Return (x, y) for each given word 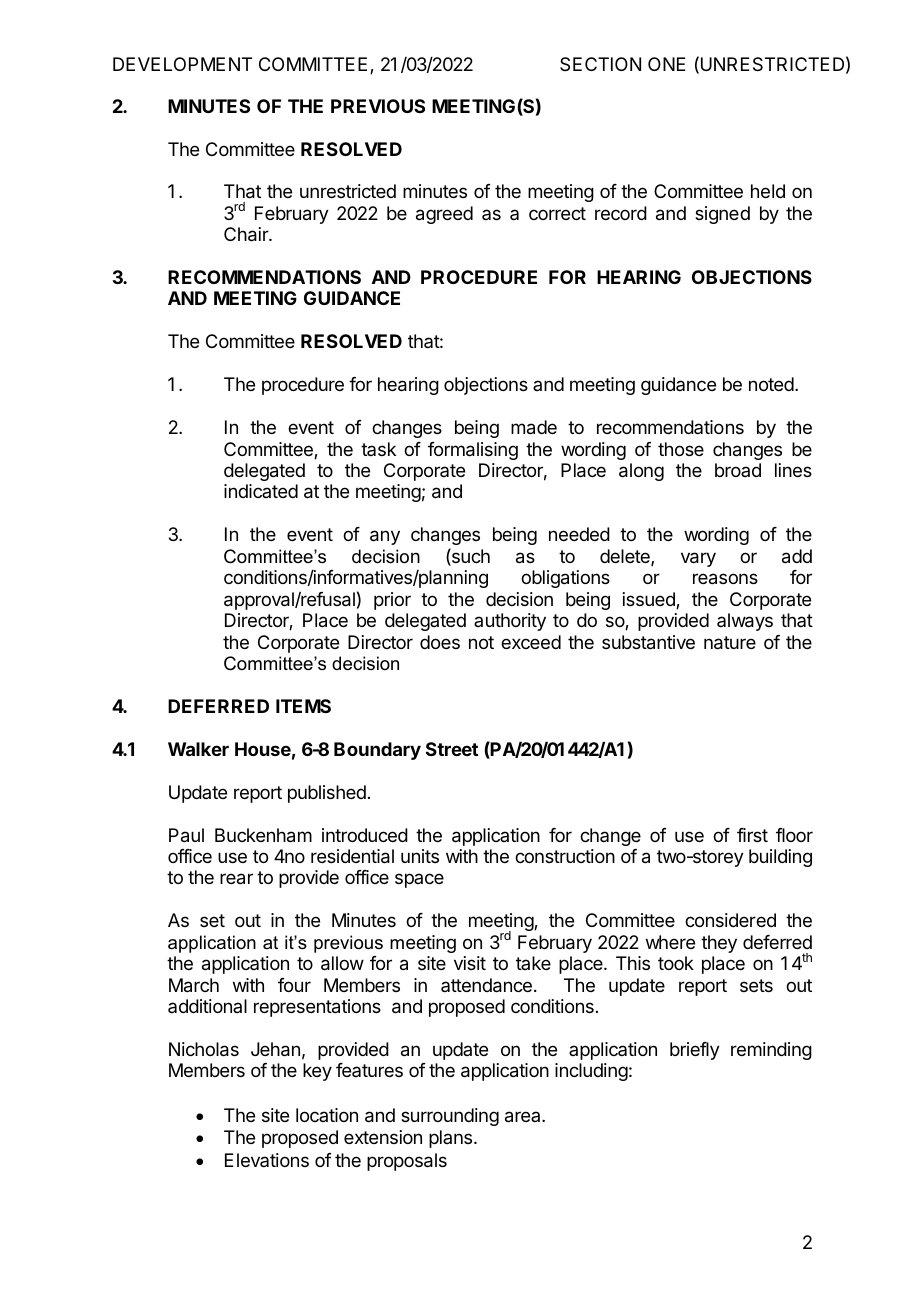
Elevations (267, 1160)
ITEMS (303, 706)
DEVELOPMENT (182, 64)
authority (510, 622)
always (745, 622)
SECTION (600, 64)
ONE (667, 64)
